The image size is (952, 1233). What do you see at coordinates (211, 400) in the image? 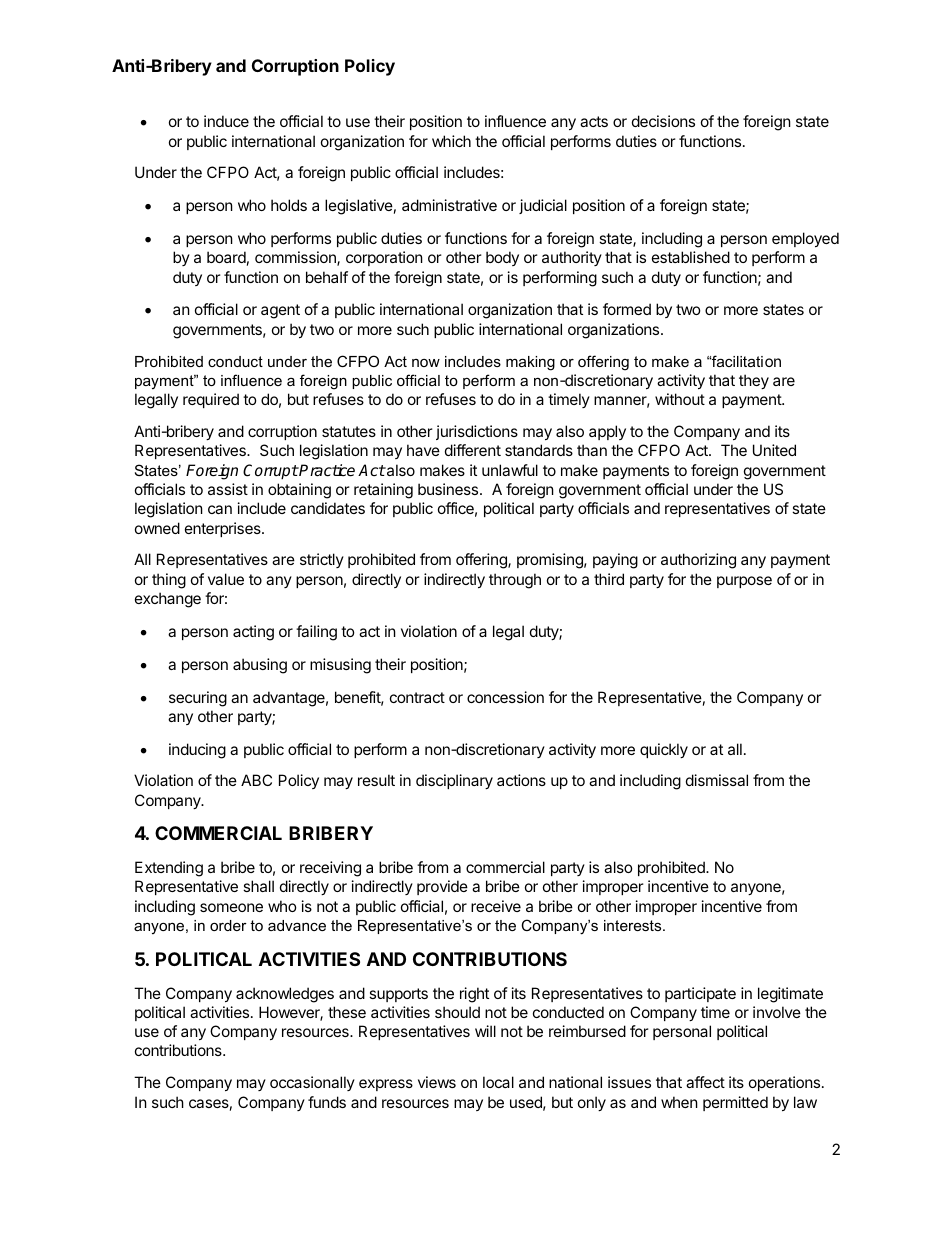
I see `required` at bounding box center [211, 400].
